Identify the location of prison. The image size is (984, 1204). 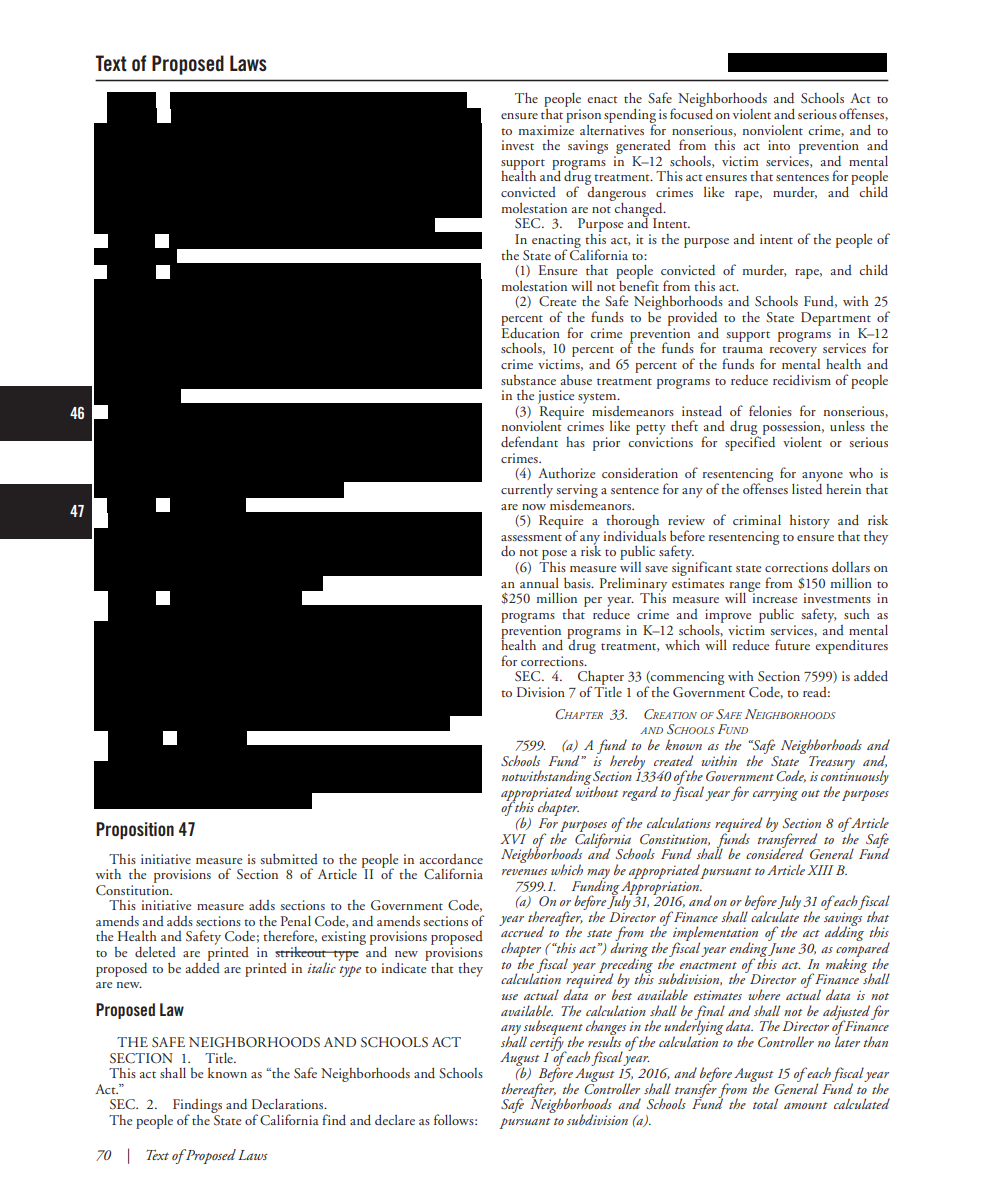
(583, 117).
